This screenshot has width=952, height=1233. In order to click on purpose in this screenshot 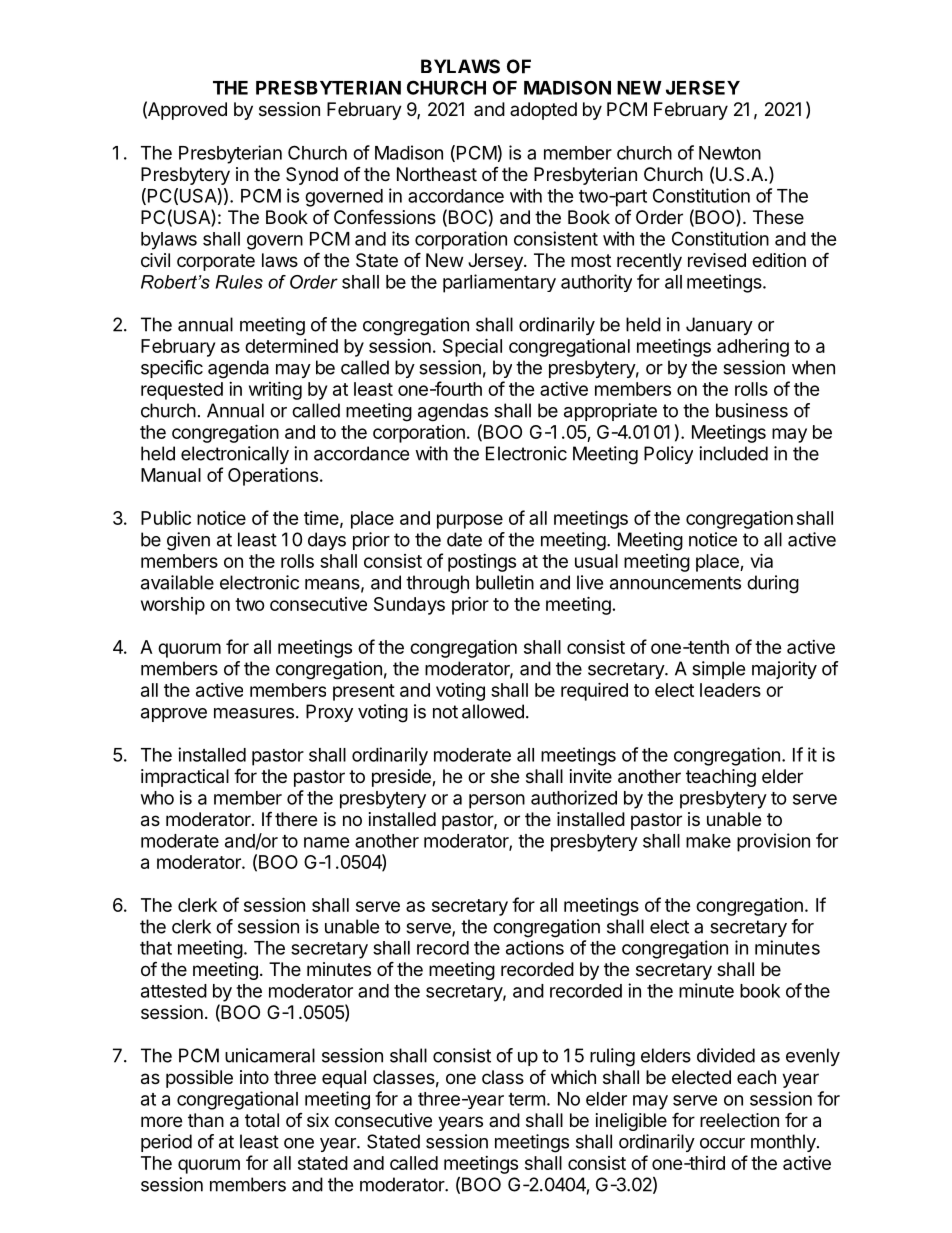, I will do `click(470, 521)`.
